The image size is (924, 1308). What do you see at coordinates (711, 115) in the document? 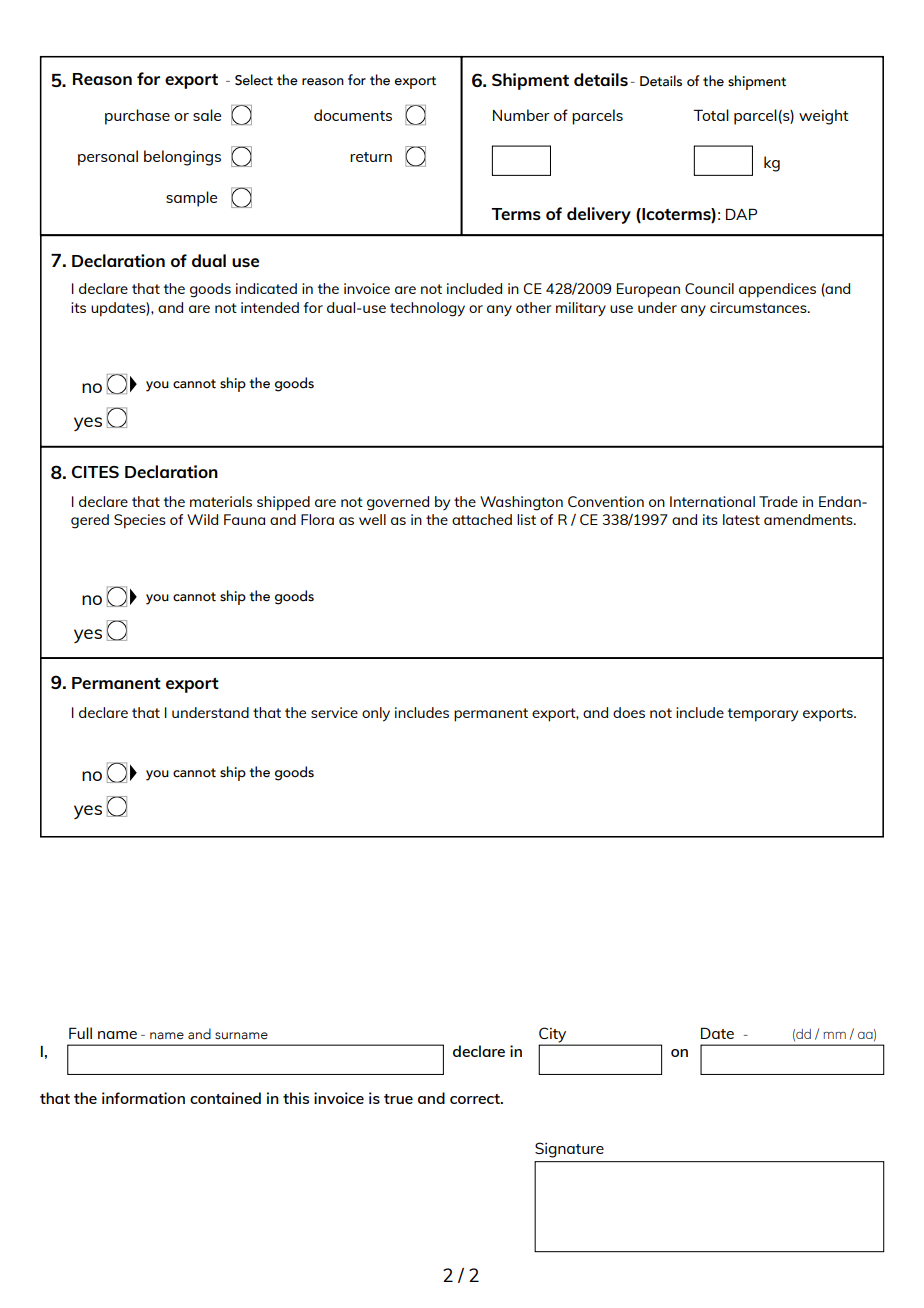
I see `Total` at bounding box center [711, 115].
